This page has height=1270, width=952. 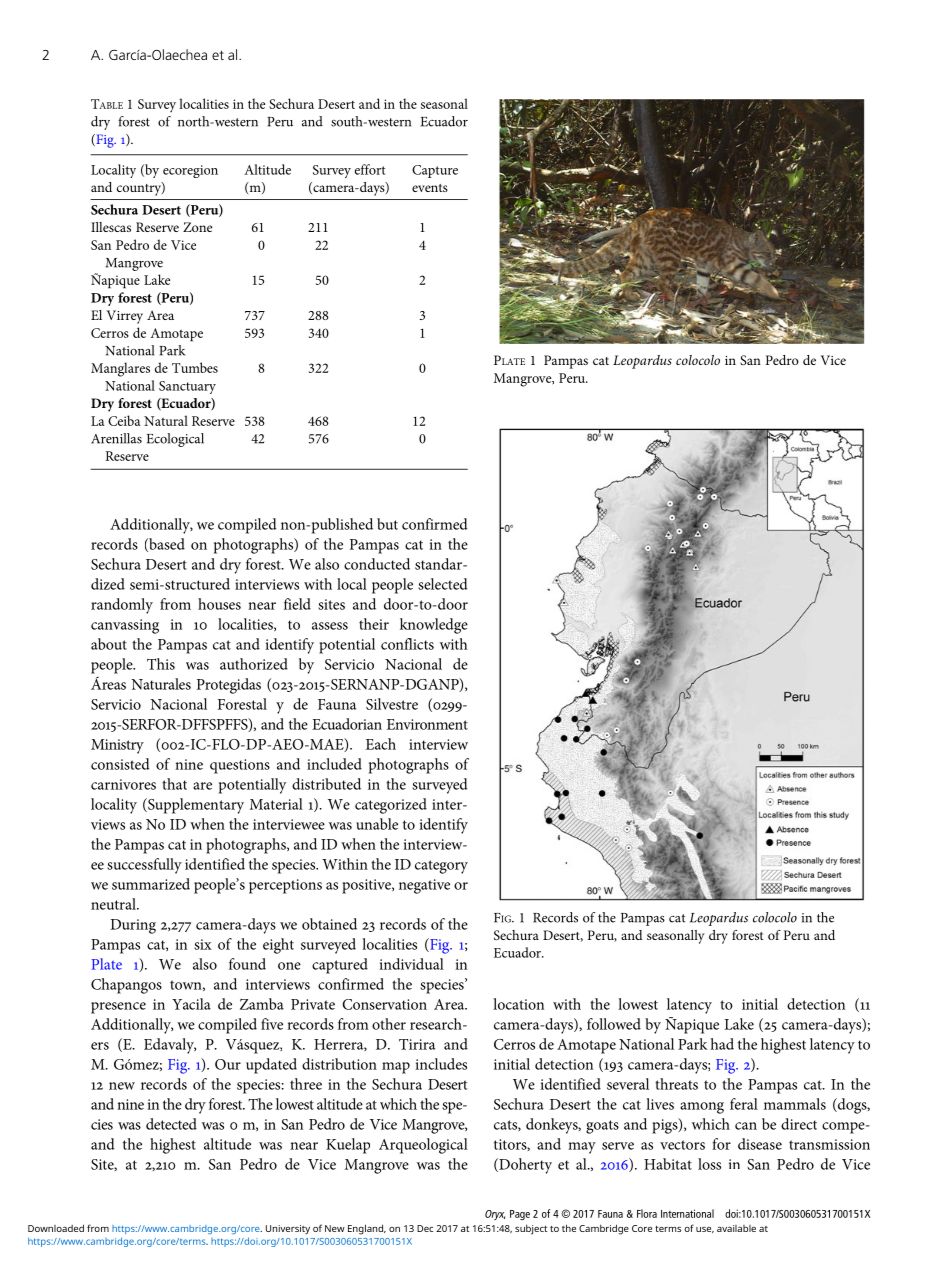 What do you see at coordinates (370, 169) in the page?
I see `effort` at bounding box center [370, 169].
